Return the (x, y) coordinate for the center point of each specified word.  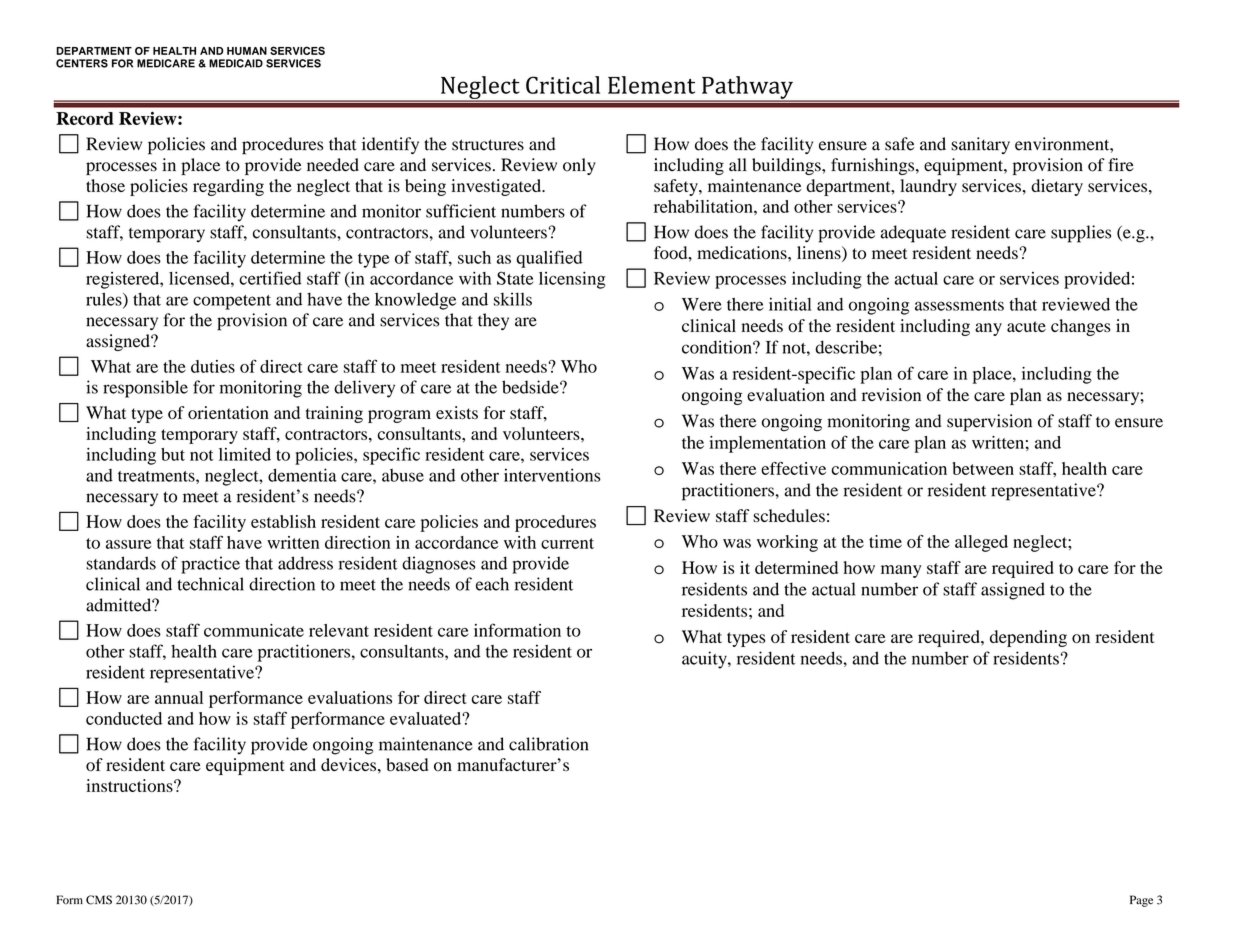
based (407, 765)
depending (1028, 638)
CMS (99, 900)
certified (270, 278)
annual (179, 697)
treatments (157, 476)
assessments (959, 305)
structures (488, 145)
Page (1141, 901)
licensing (572, 280)
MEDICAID (236, 63)
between (983, 468)
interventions (552, 475)
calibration (548, 744)
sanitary (980, 145)
